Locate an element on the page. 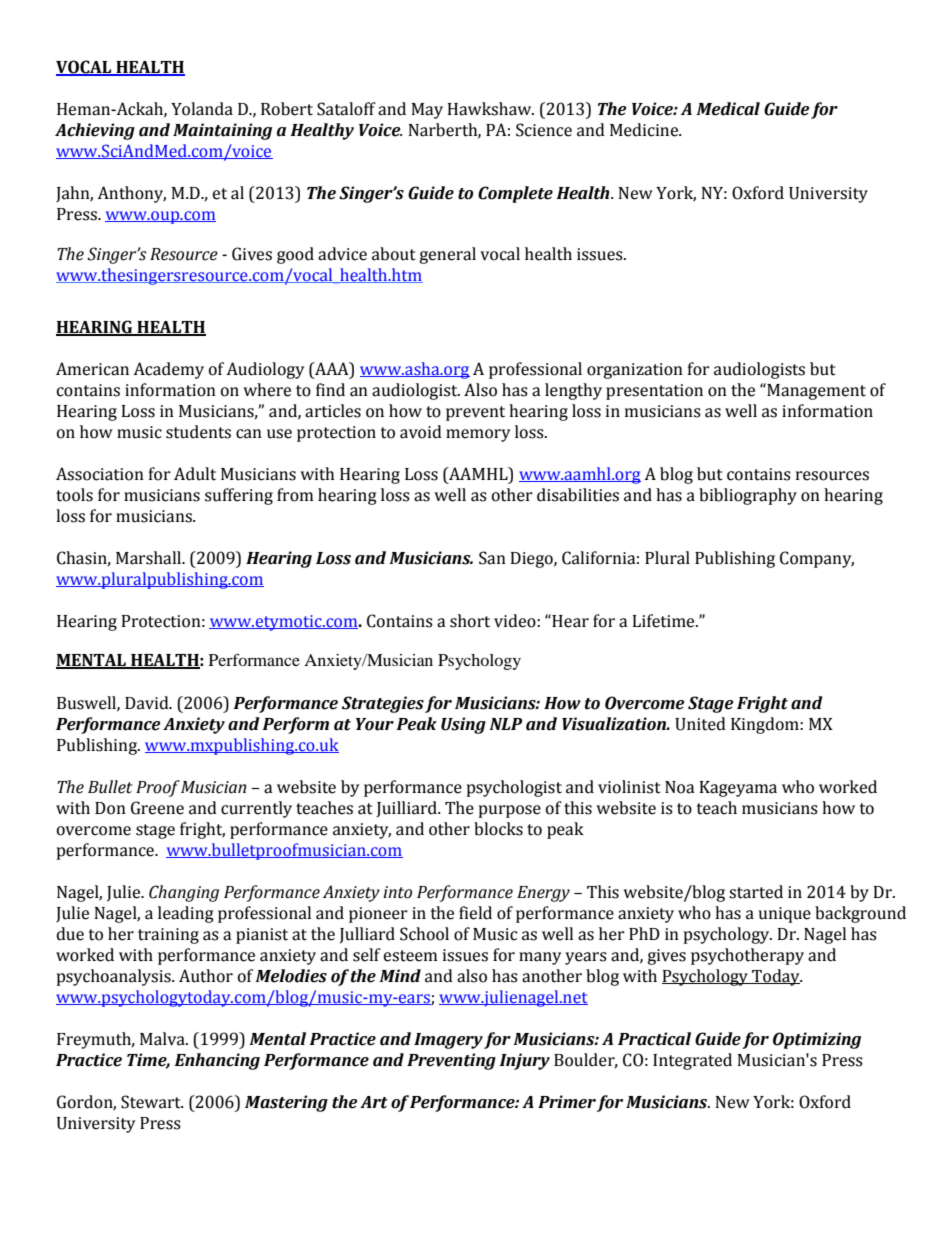  memory is located at coordinates (478, 435).
